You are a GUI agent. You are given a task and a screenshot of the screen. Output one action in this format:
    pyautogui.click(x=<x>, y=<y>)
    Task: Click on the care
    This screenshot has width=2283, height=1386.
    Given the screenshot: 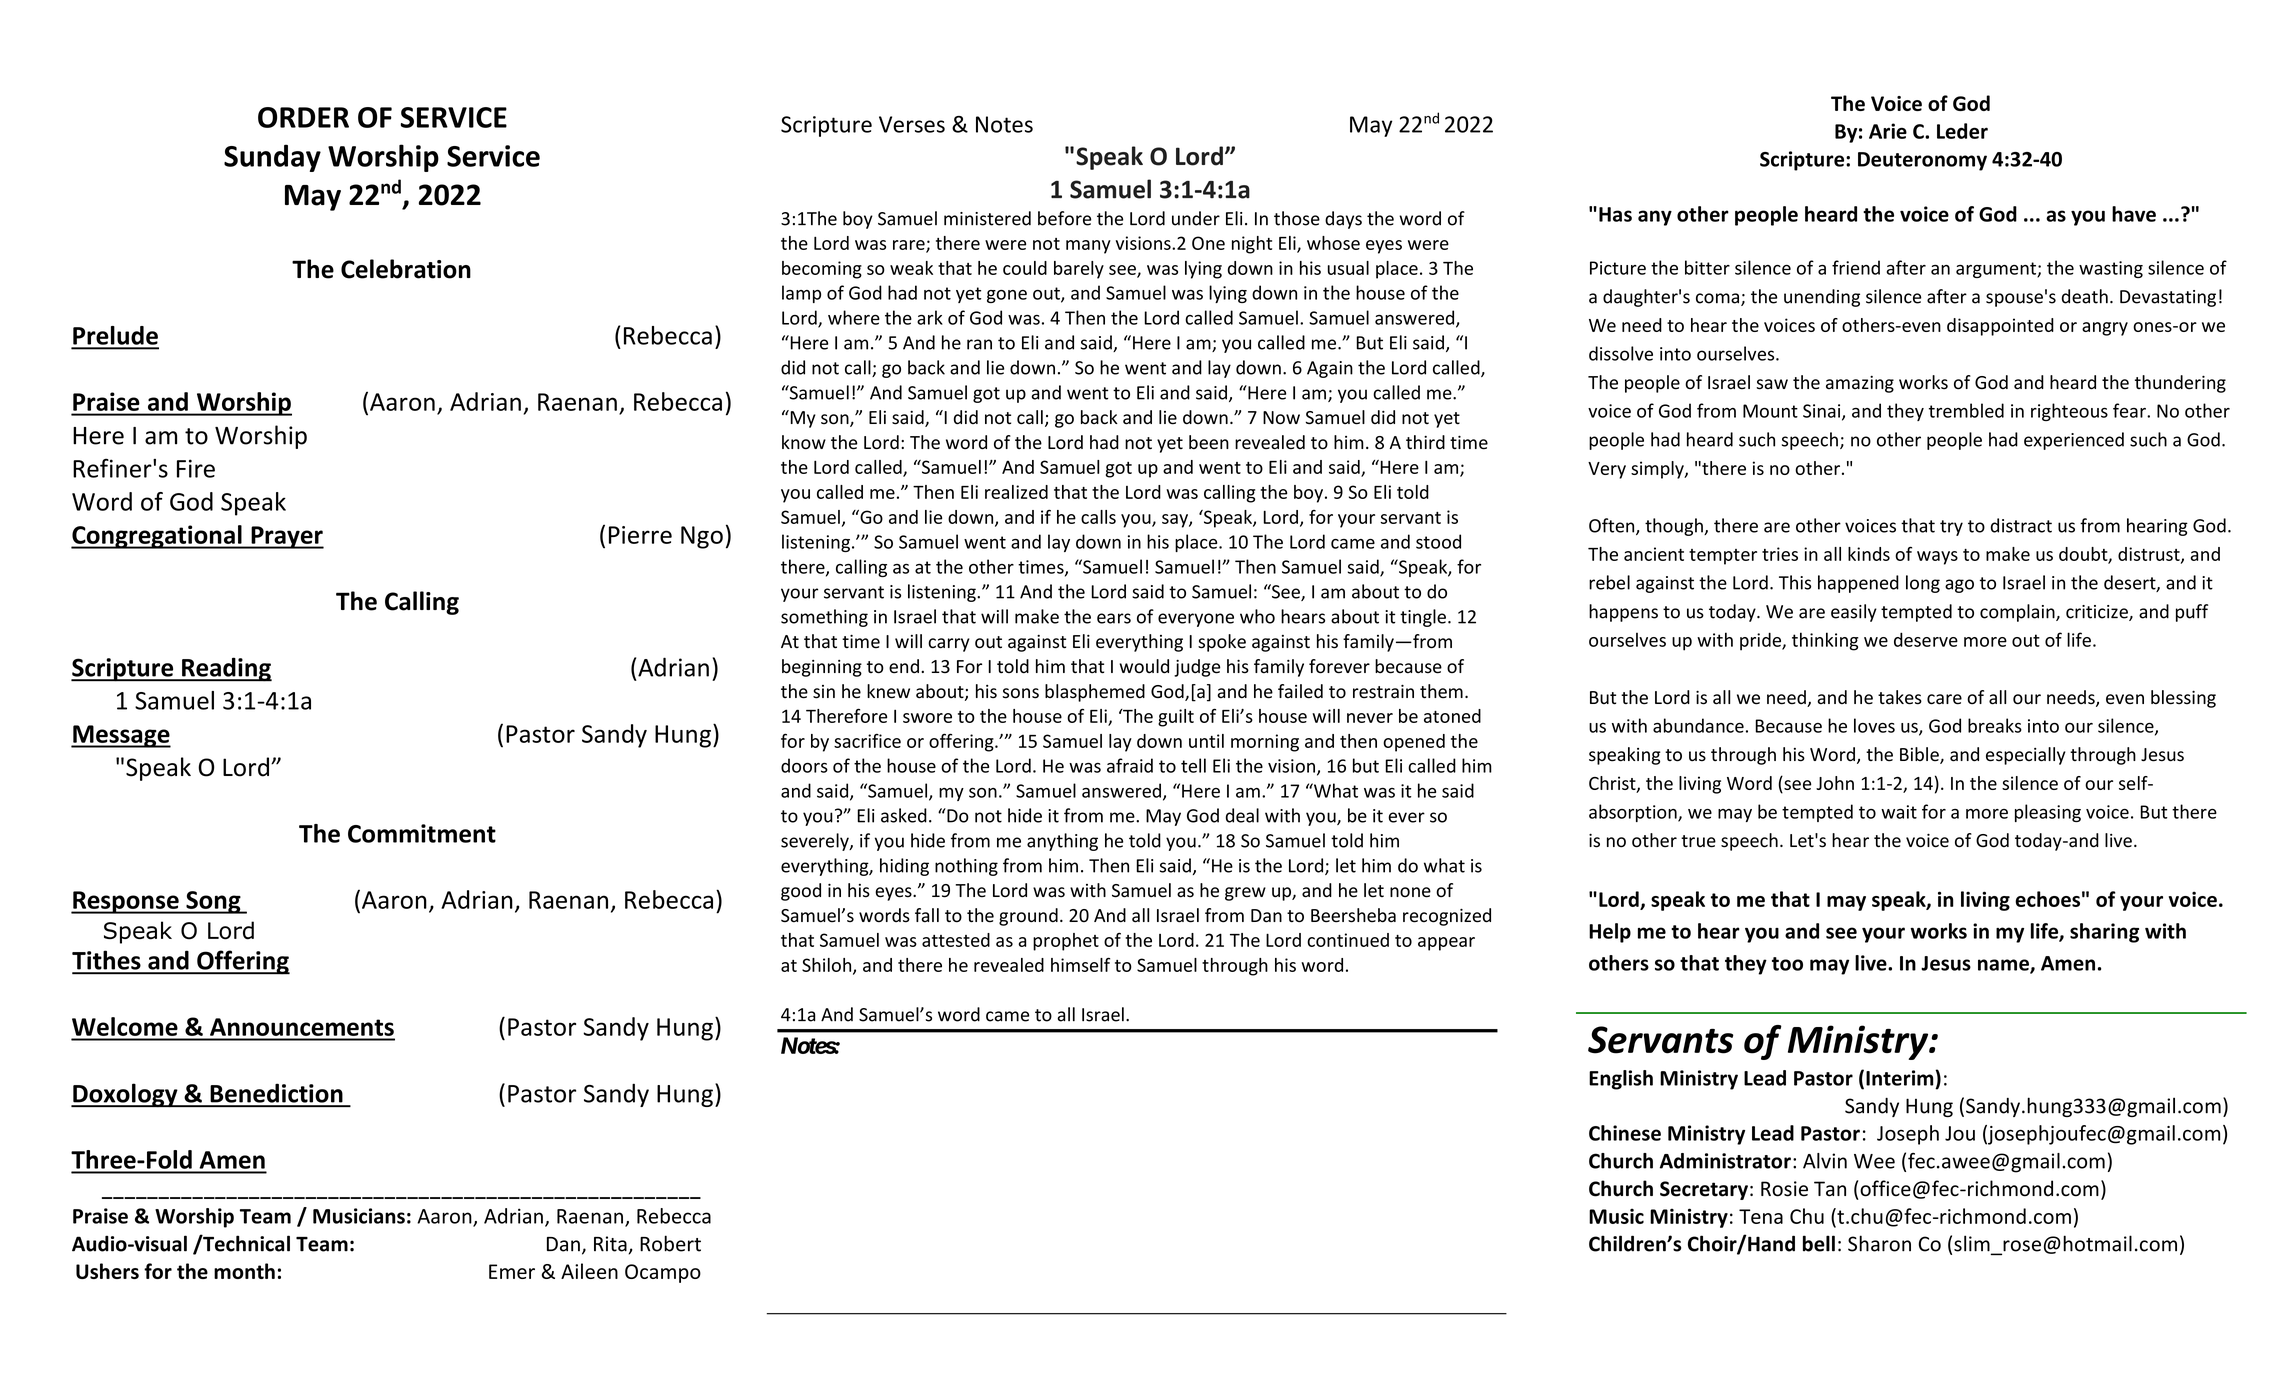 What is the action you would take?
    pyautogui.click(x=1944, y=699)
